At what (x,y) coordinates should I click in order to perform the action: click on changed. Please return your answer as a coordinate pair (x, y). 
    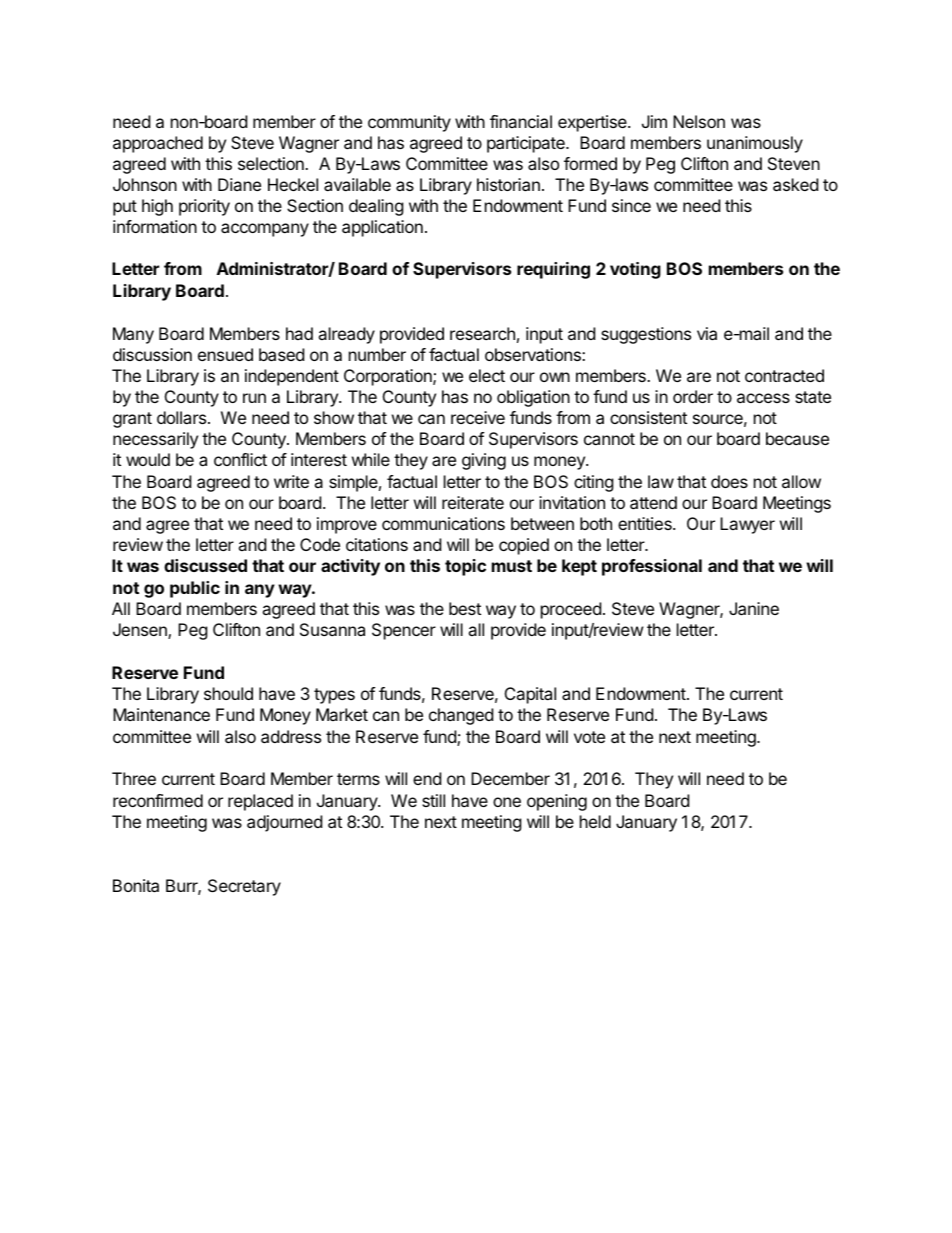
    Looking at the image, I should click on (461, 716).
